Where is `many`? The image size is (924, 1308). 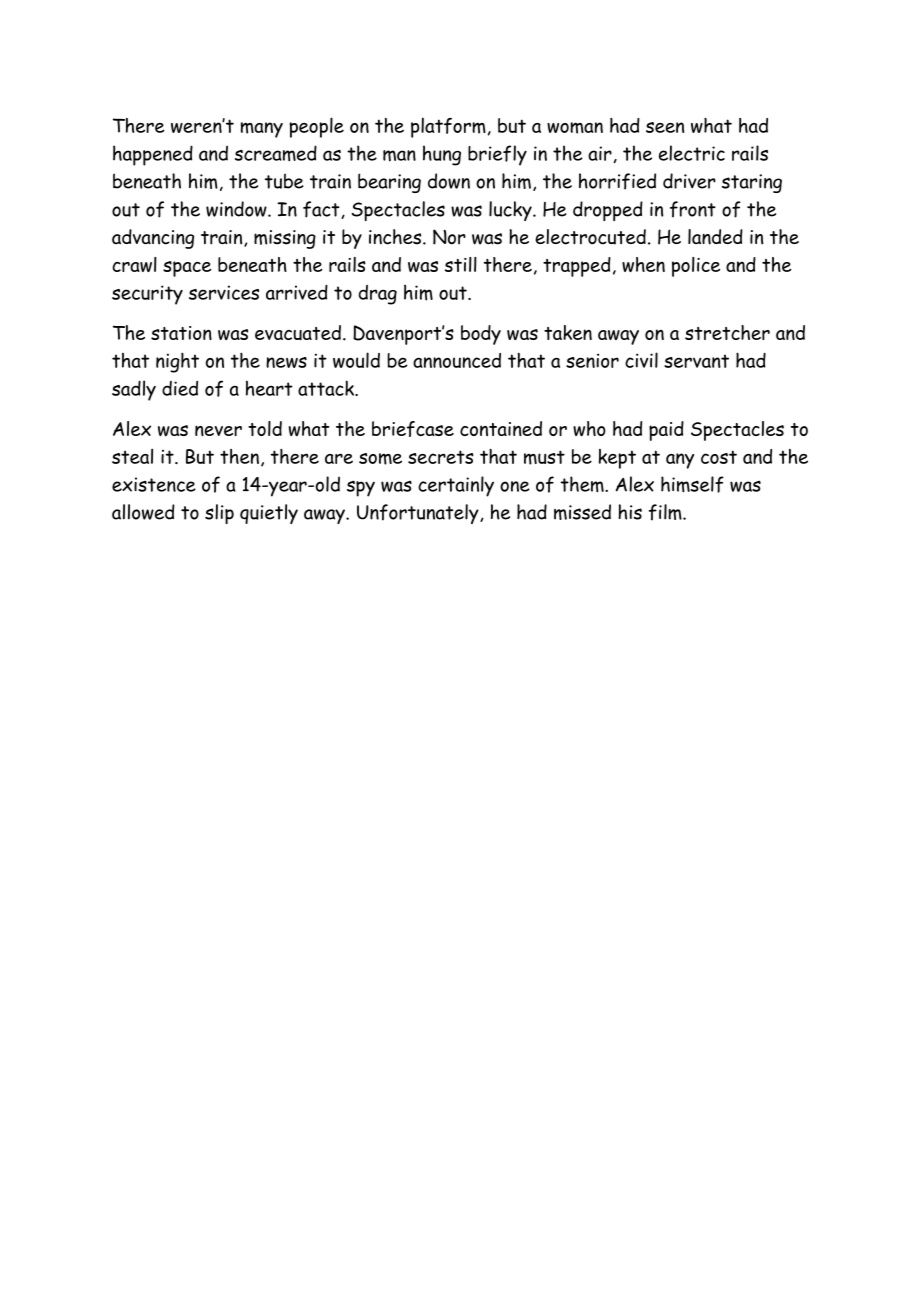
many is located at coordinates (262, 130).
